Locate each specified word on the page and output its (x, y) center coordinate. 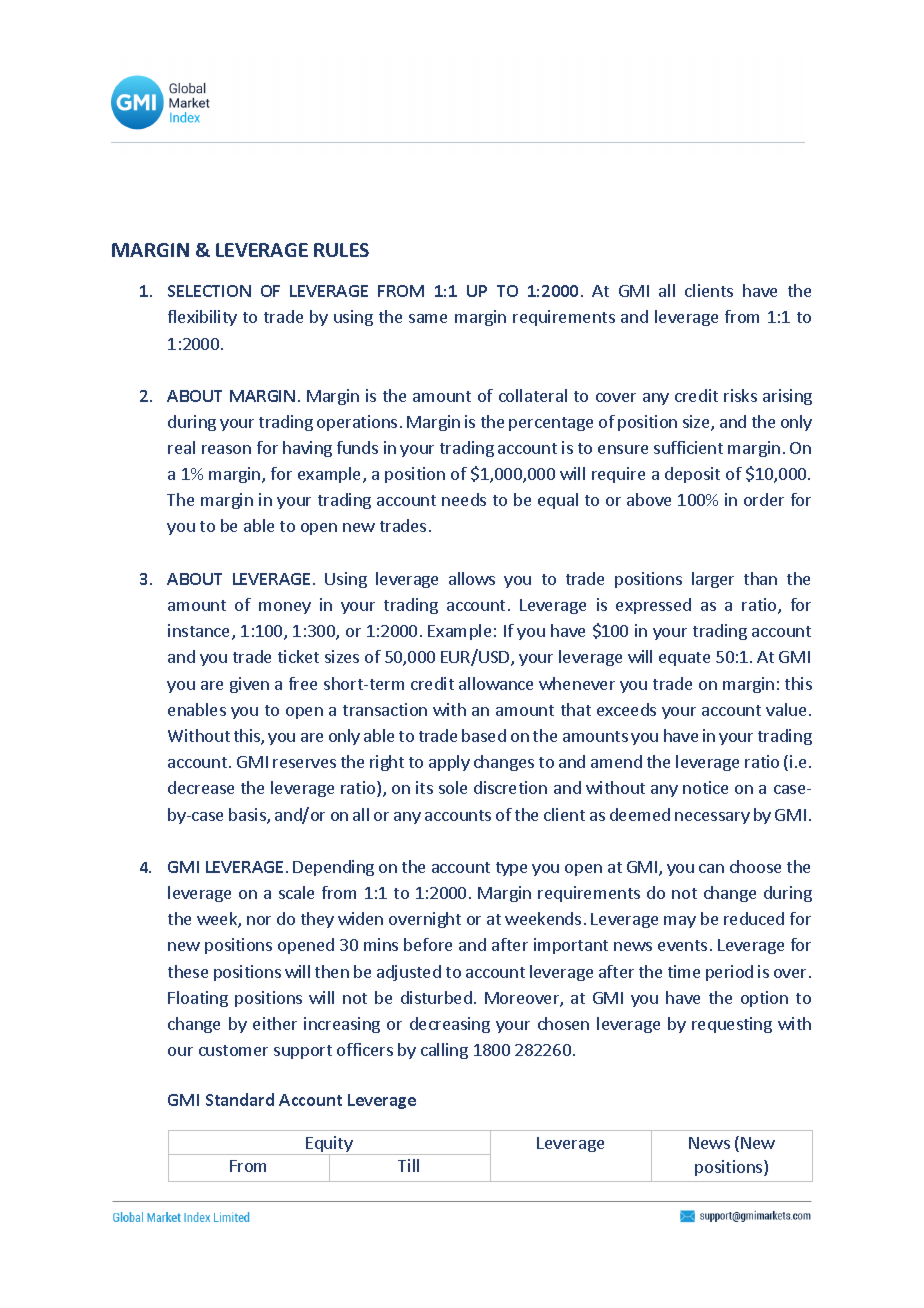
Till (408, 1165)
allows (472, 578)
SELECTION (209, 291)
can (711, 868)
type (511, 869)
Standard (240, 1099)
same (428, 318)
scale (296, 892)
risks (740, 395)
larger (713, 580)
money (285, 608)
